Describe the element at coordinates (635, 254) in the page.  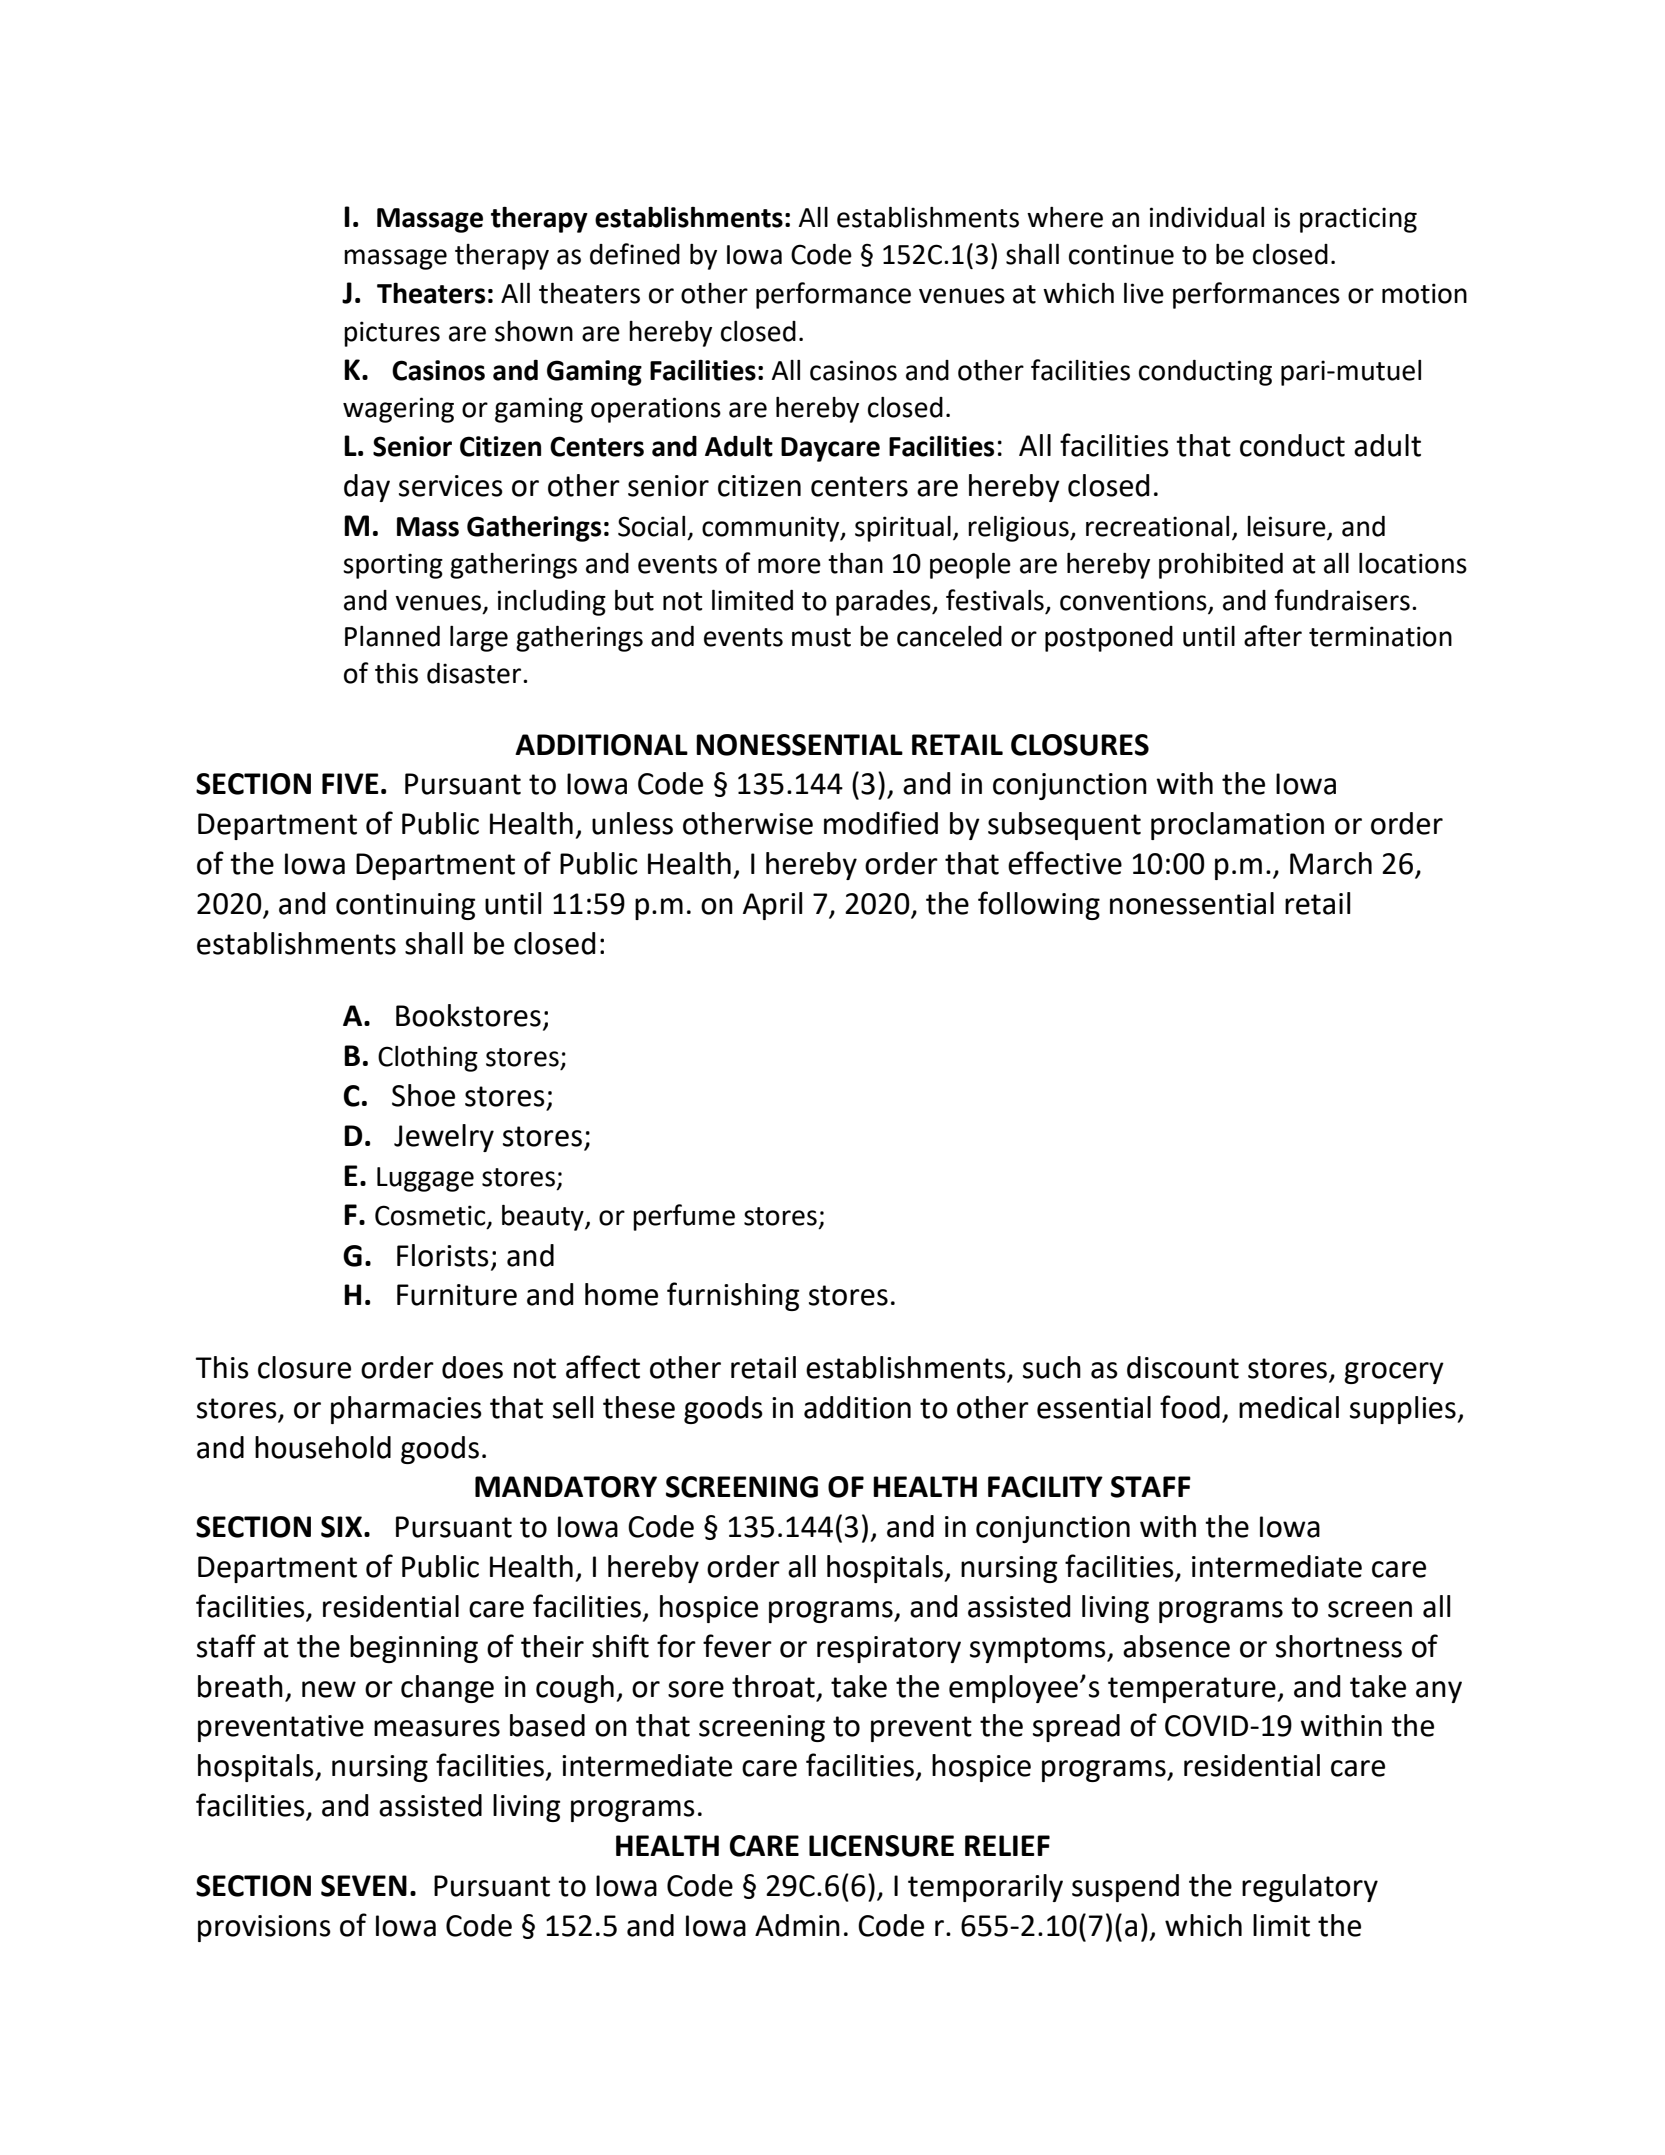
I see `defined` at that location.
